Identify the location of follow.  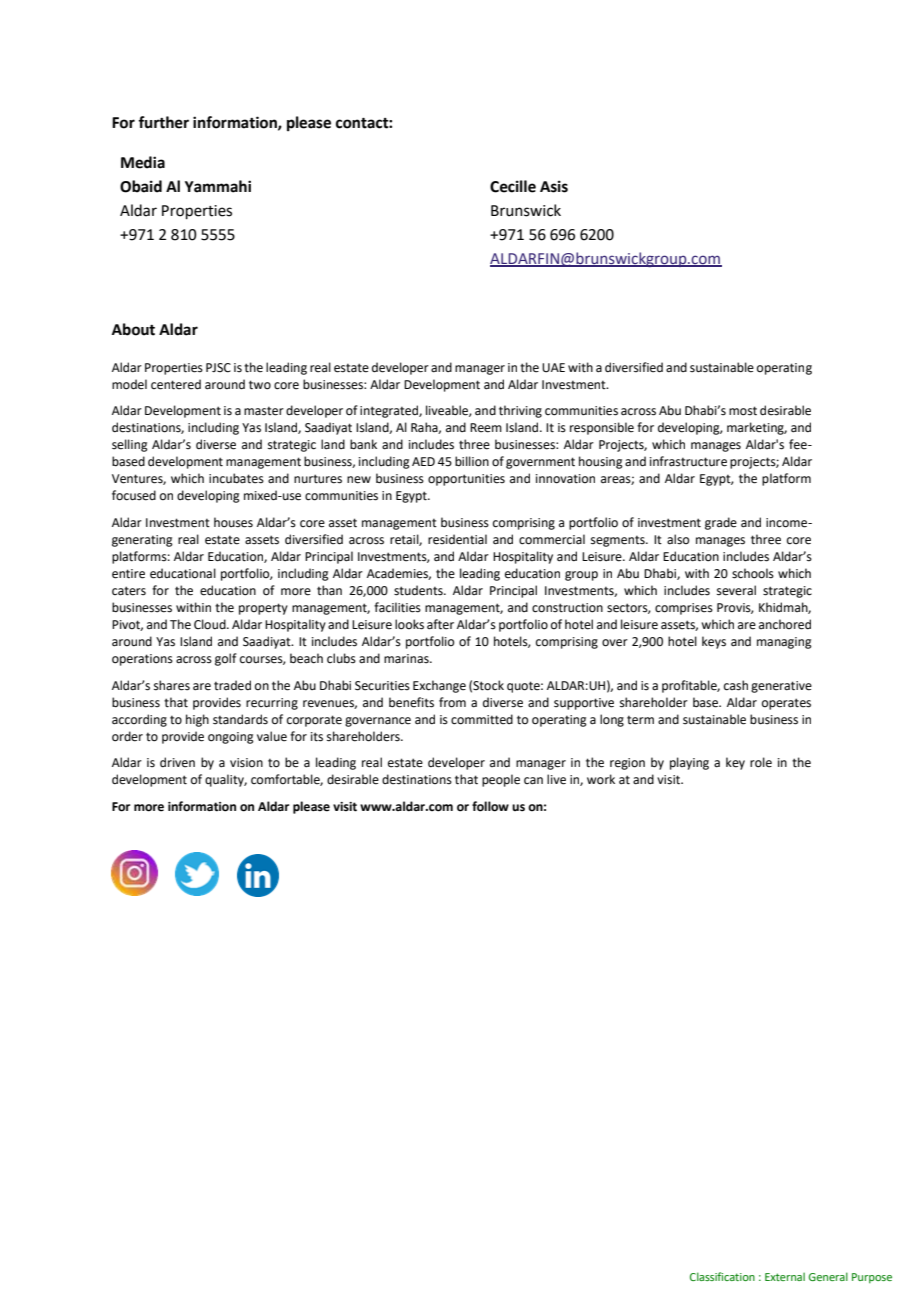
(490, 806).
